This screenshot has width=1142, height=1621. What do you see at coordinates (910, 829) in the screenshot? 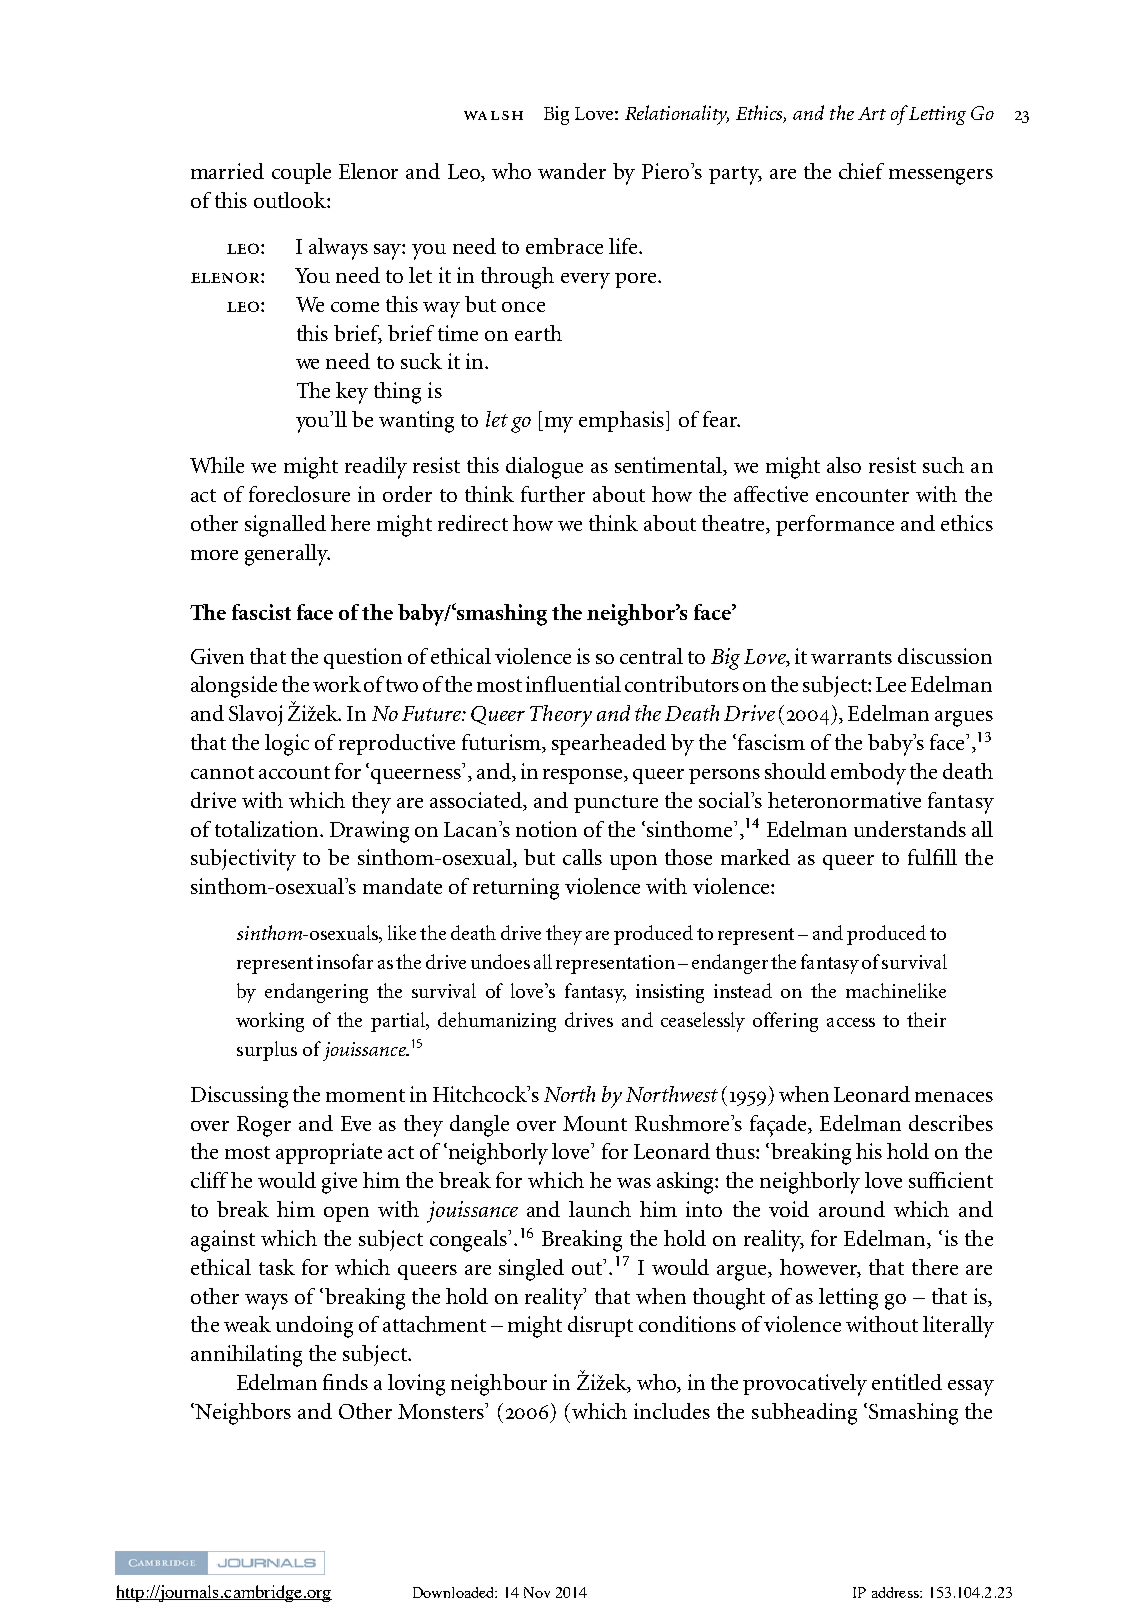
I see `understands` at bounding box center [910, 829].
